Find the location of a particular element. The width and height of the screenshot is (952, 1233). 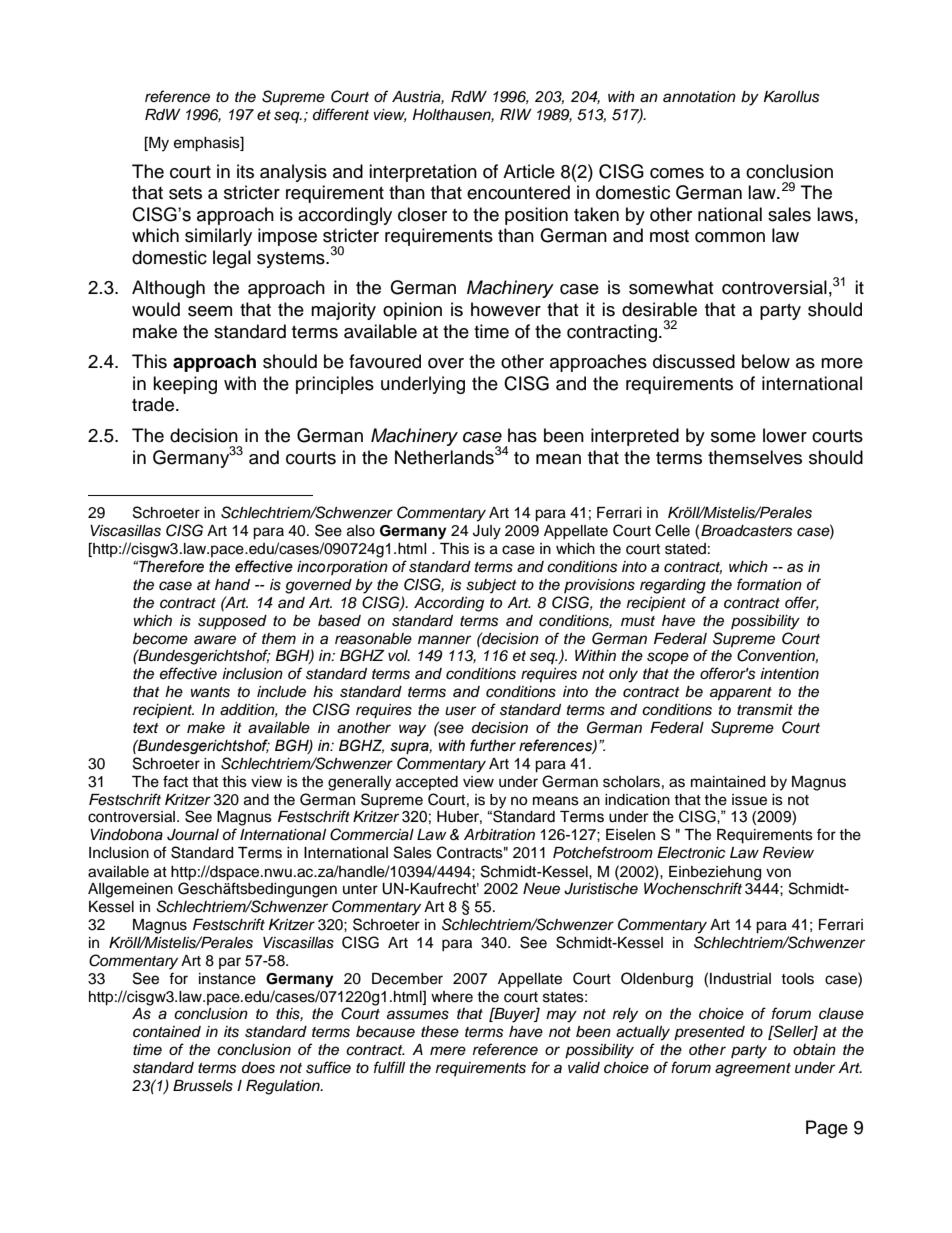

von is located at coordinates (778, 873).
